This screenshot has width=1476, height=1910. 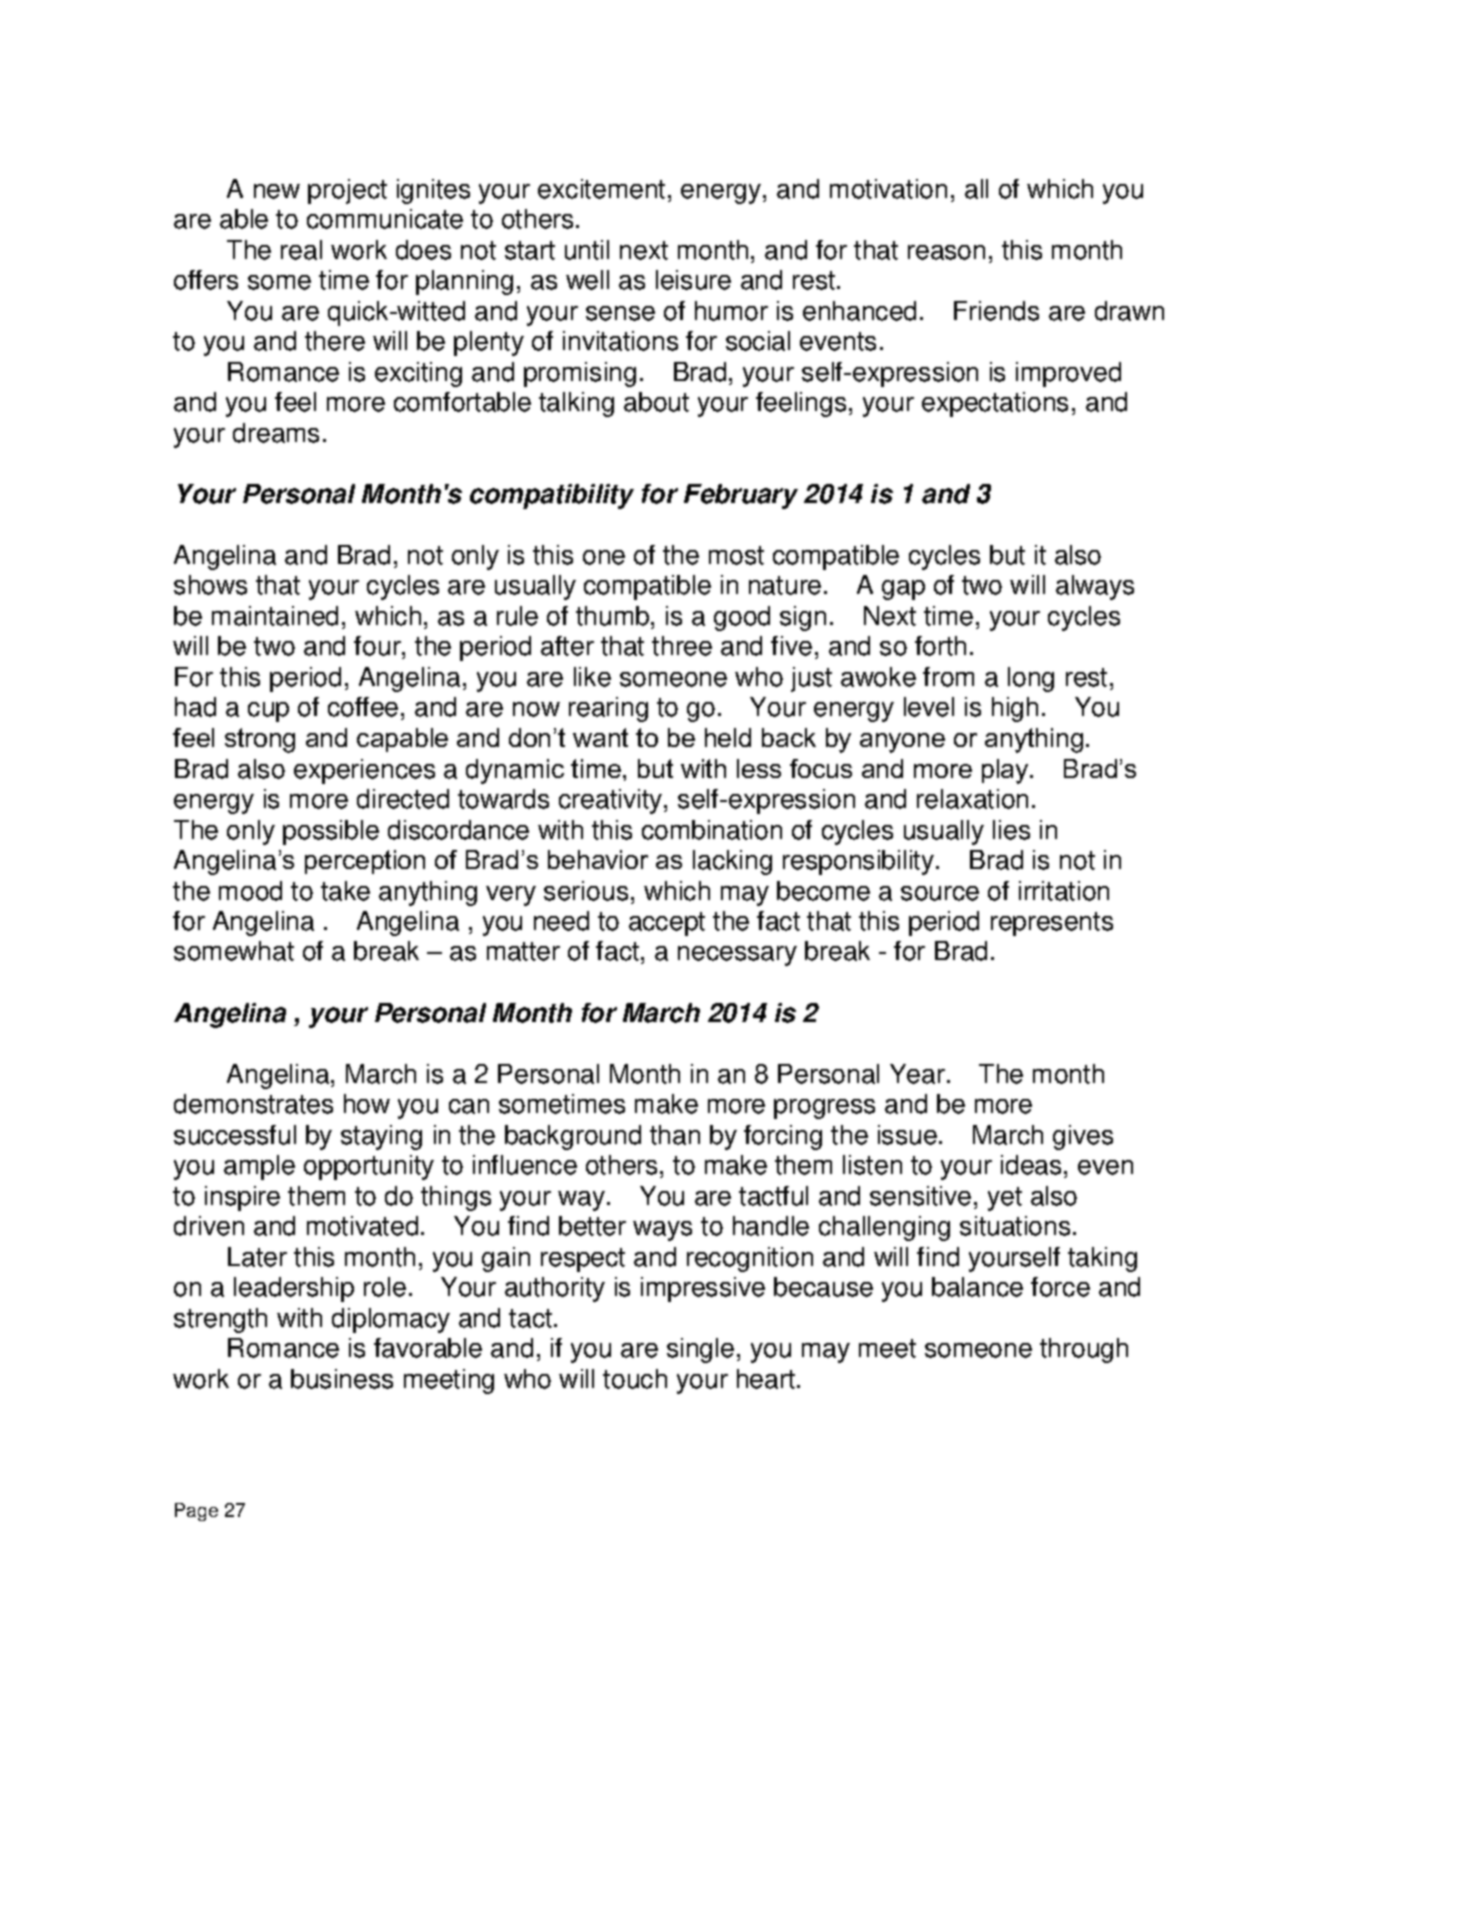 I want to click on through, so click(x=1084, y=1350).
